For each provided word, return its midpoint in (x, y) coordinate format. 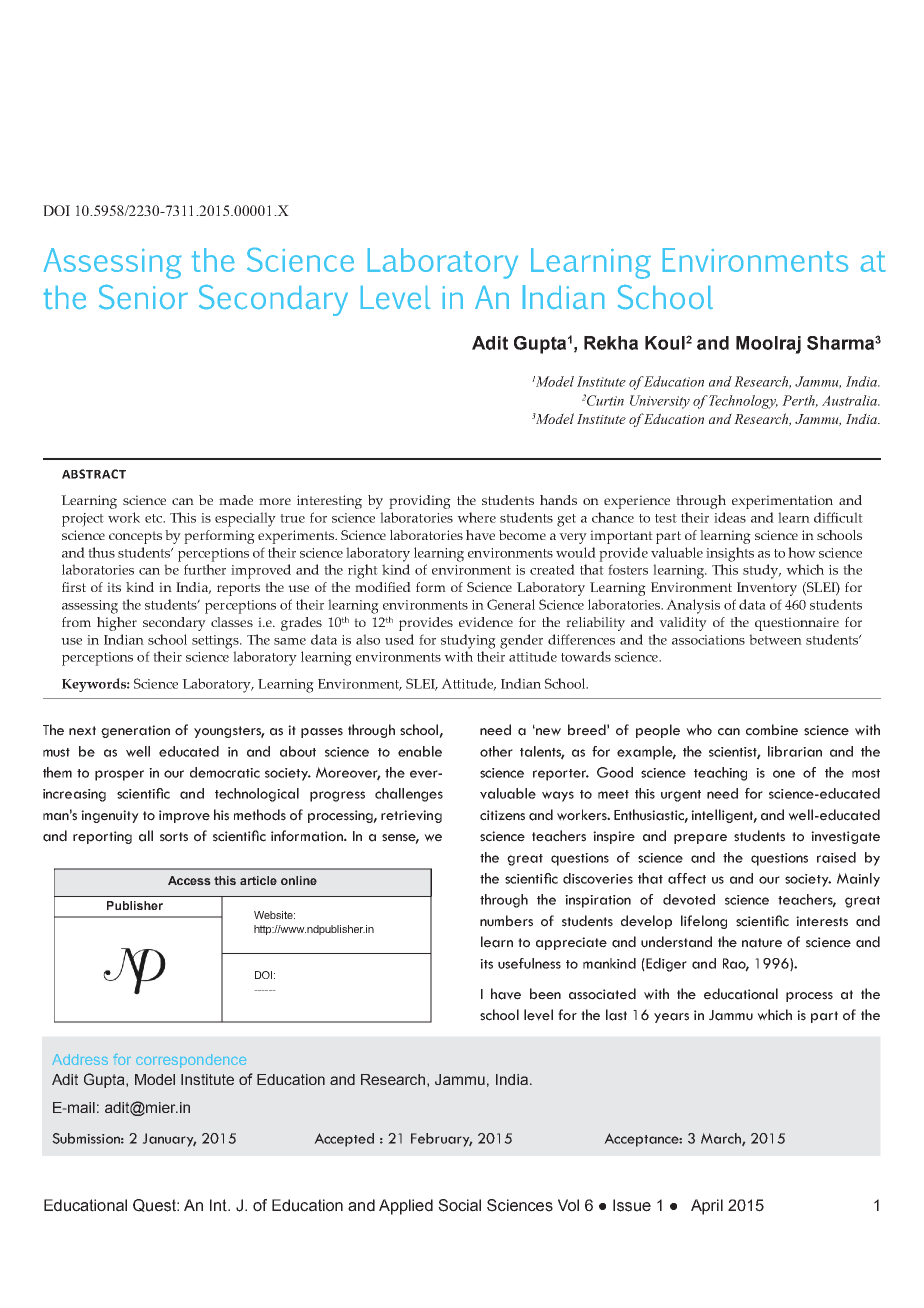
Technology (743, 402)
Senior (143, 297)
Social (459, 1205)
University (660, 402)
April (707, 1207)
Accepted (344, 1140)
